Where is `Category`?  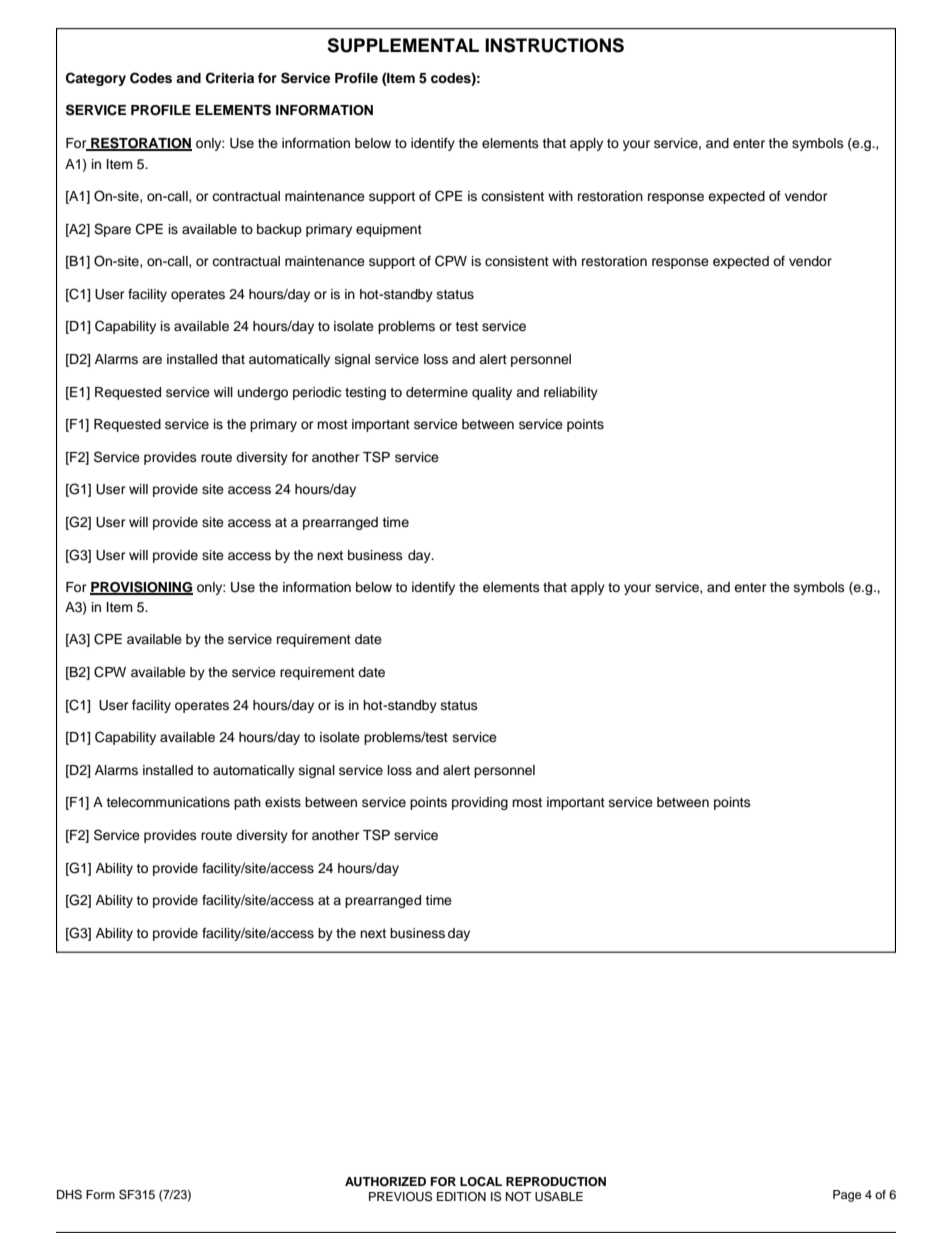
Category is located at coordinates (96, 79).
